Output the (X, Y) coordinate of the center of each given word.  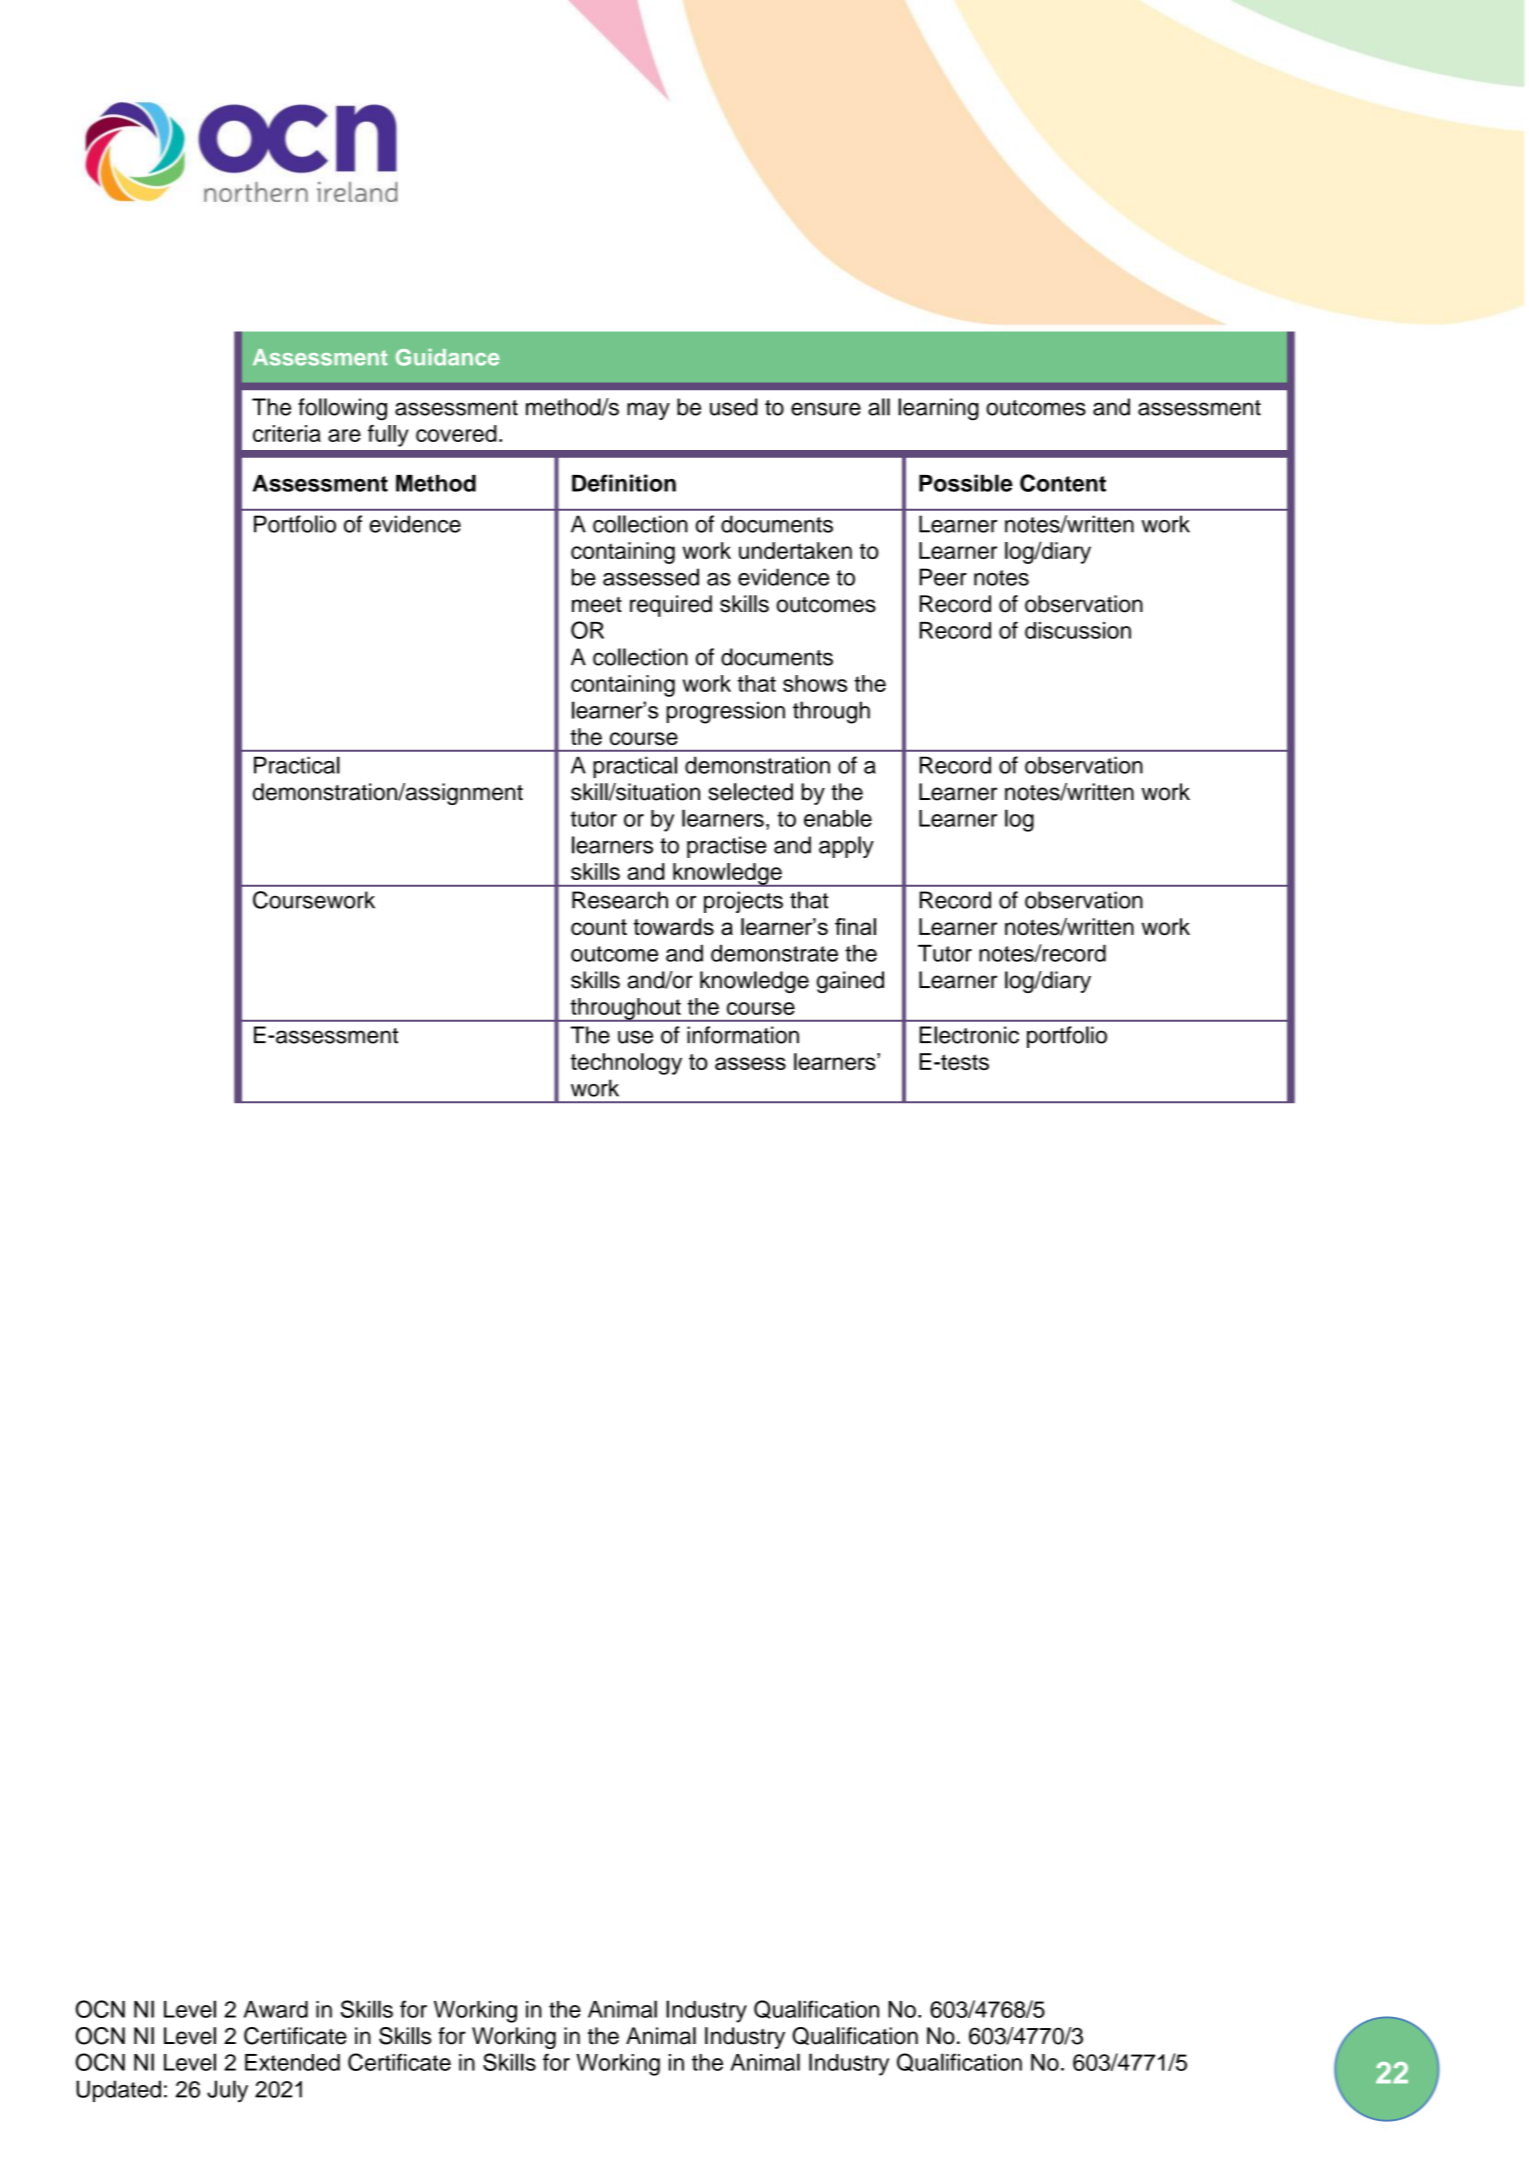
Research (620, 900)
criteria (287, 433)
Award (276, 2009)
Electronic (969, 1035)
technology (626, 1064)
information (743, 1035)
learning (938, 409)
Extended (292, 2062)
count (599, 927)
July (227, 2091)
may (648, 411)
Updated (118, 2091)
